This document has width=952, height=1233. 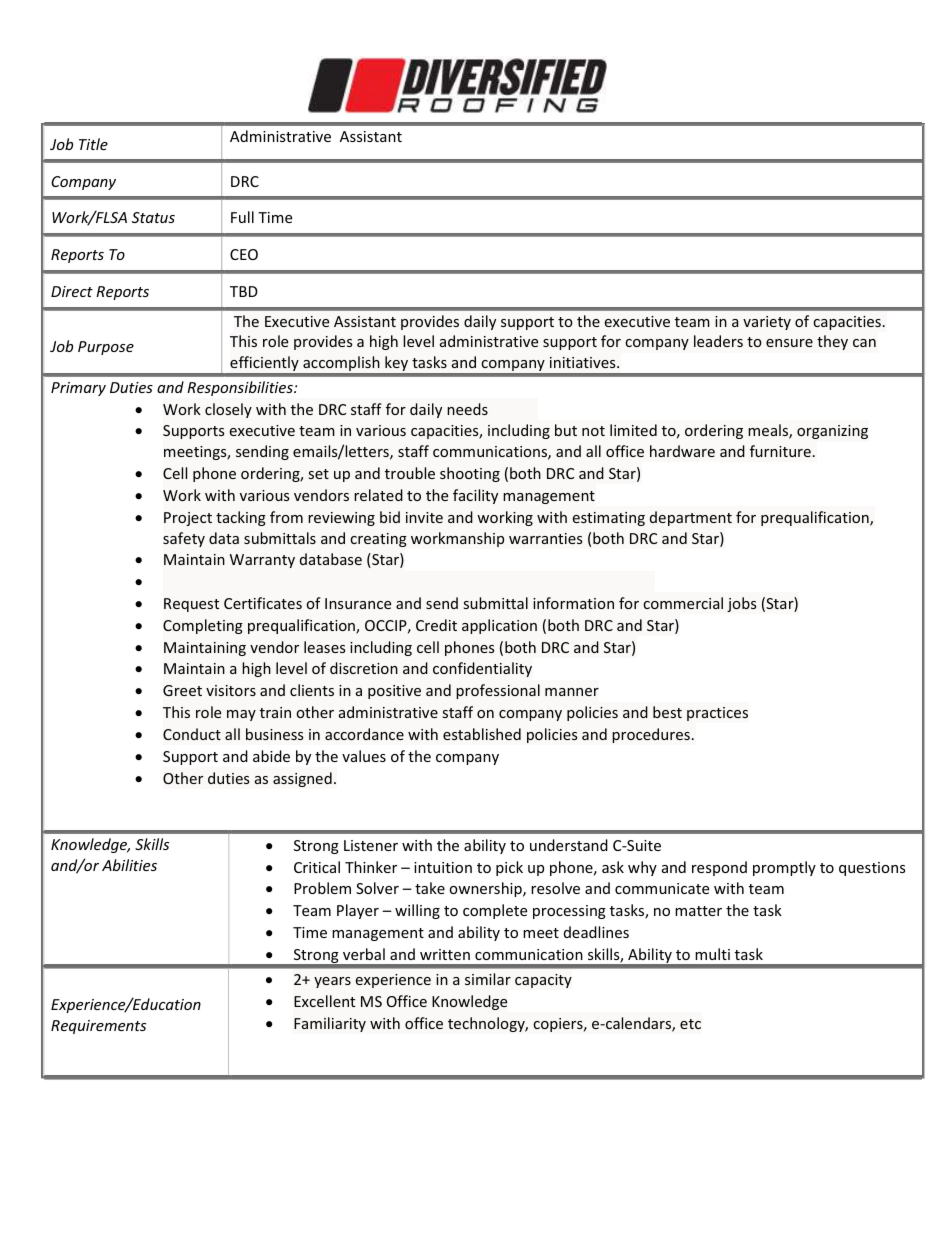 I want to click on Abilities, so click(x=129, y=865).
